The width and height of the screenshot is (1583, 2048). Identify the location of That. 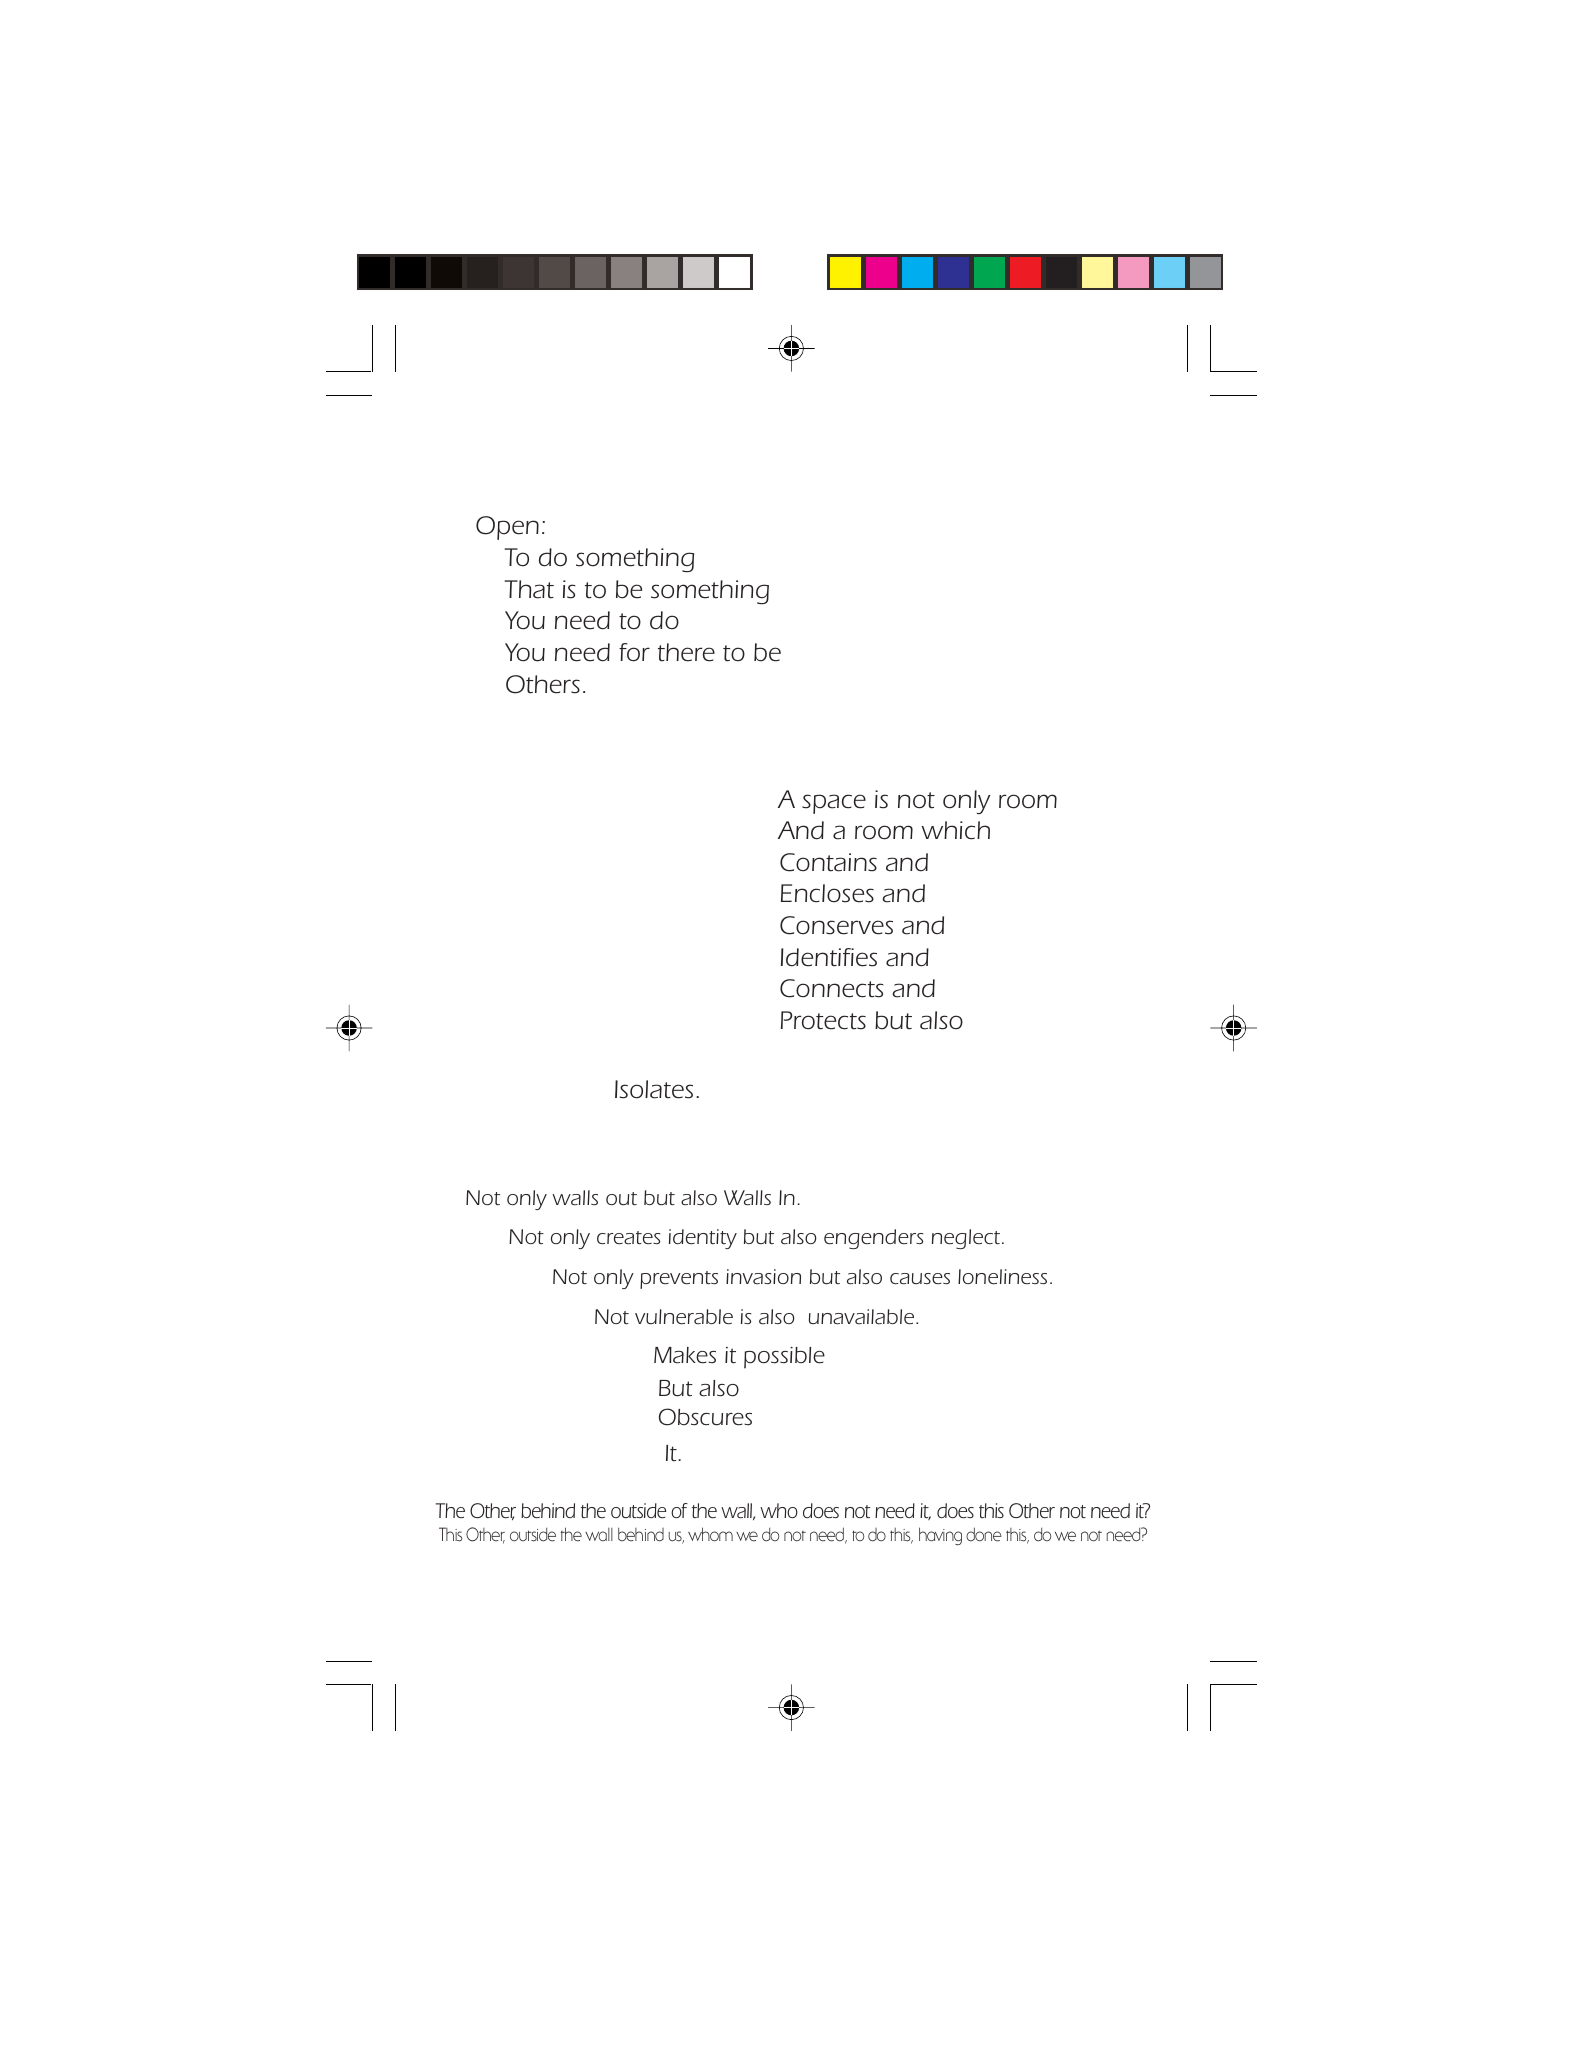
(529, 589).
